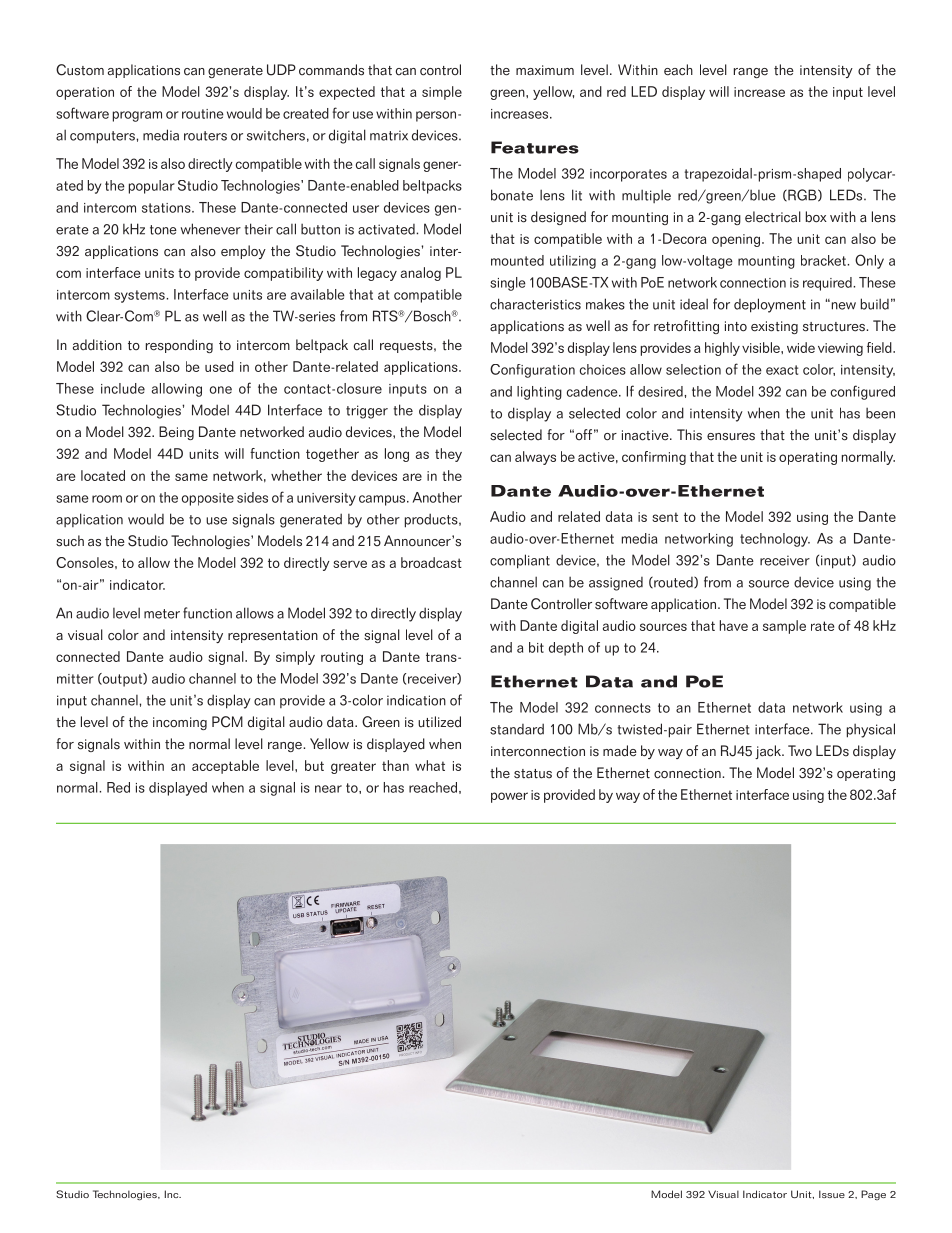 The image size is (952, 1233). What do you see at coordinates (536, 647) in the screenshot?
I see `bit` at bounding box center [536, 647].
